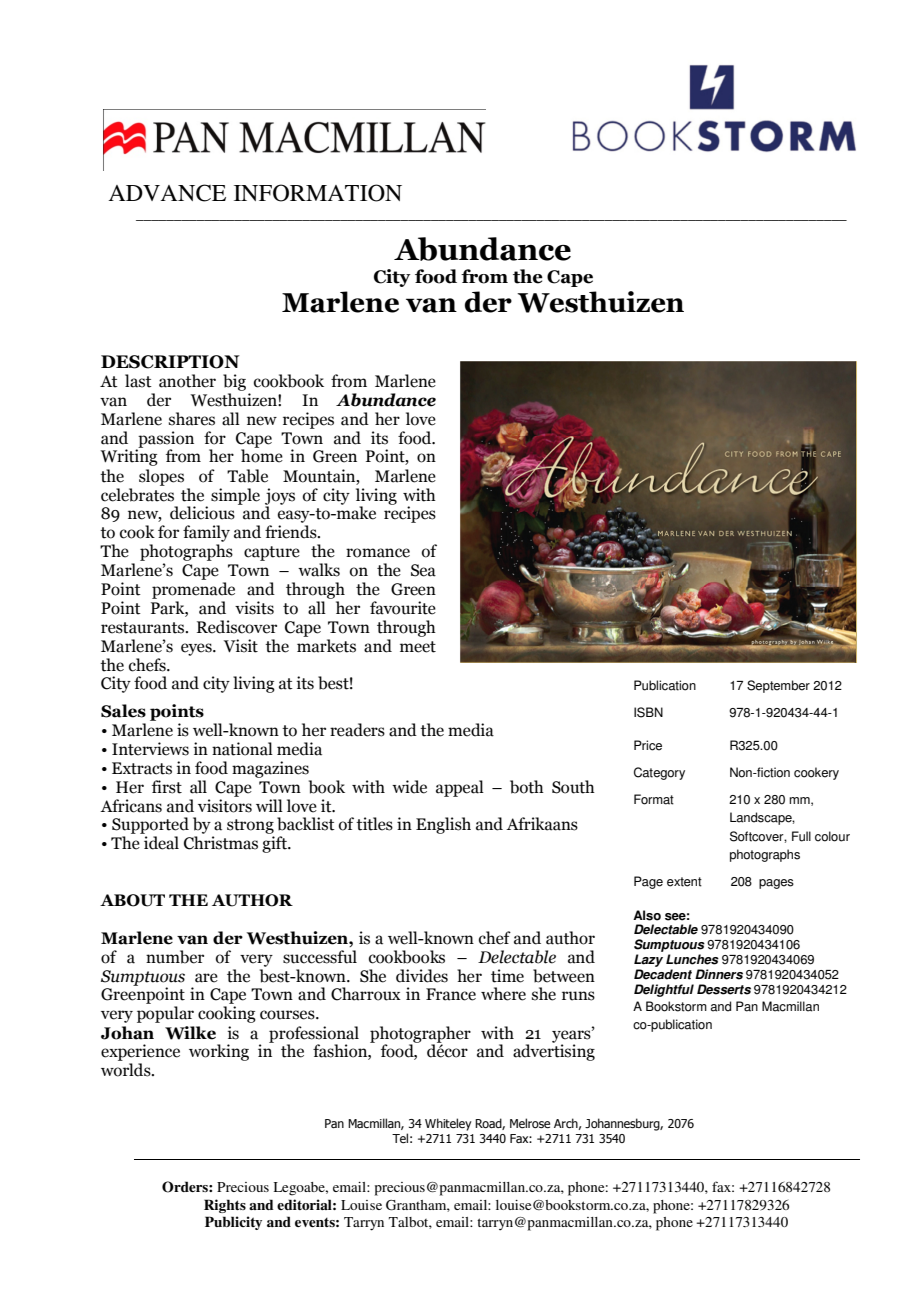 This image has height=1308, width=924. Describe the element at coordinates (554, 1051) in the image. I see `advertising` at that location.
